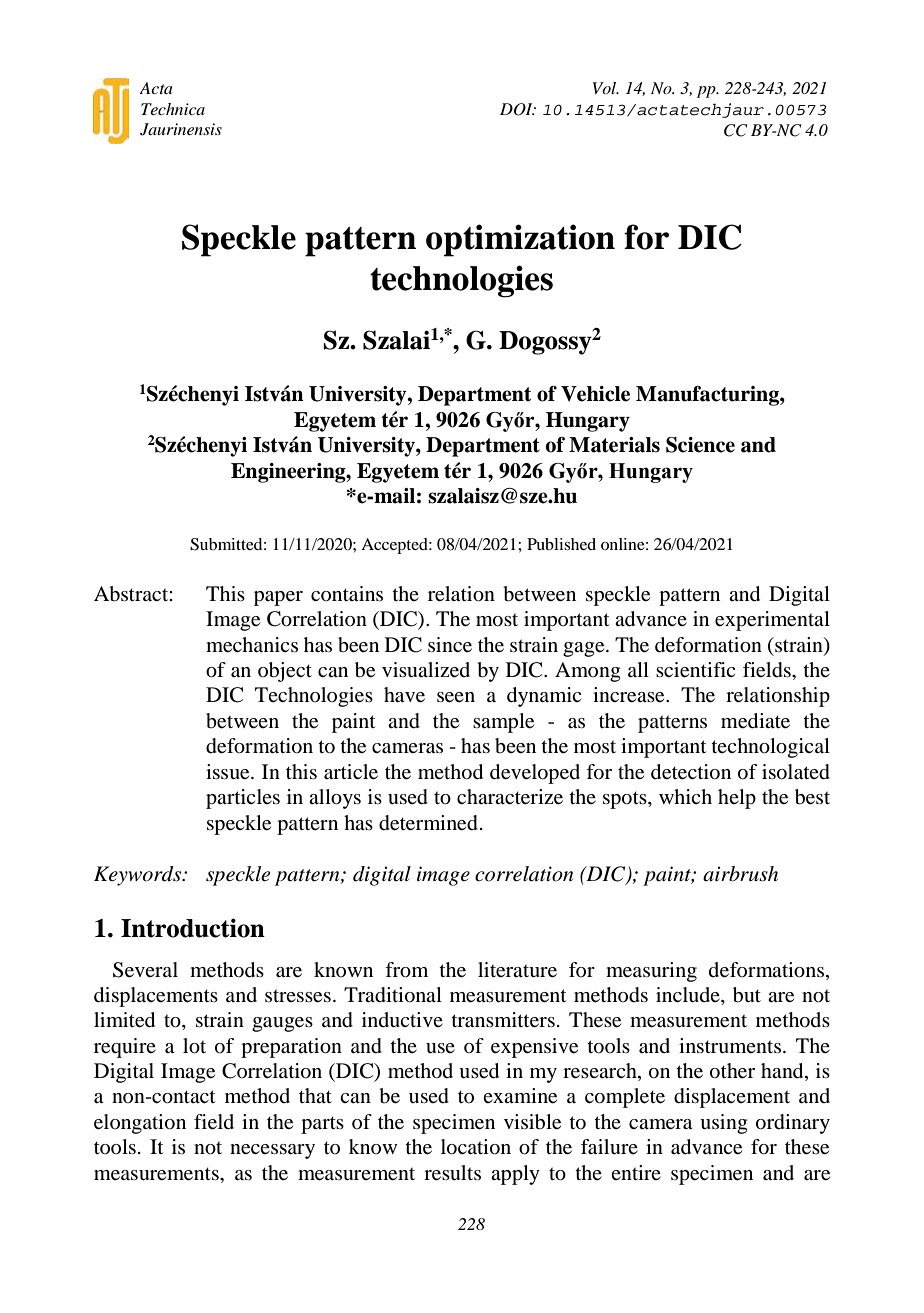  I want to click on DOI, so click(517, 109).
